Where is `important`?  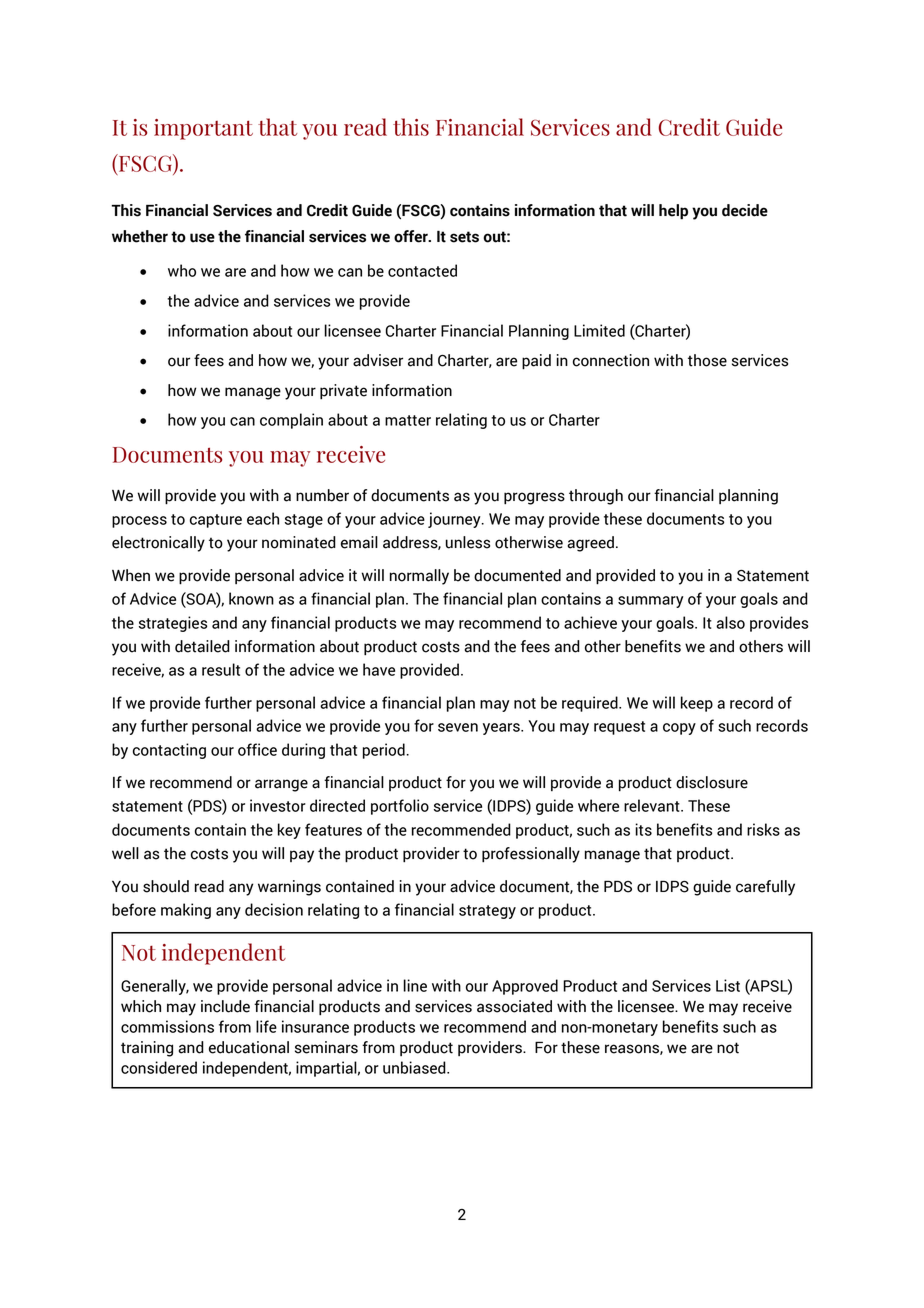 important is located at coordinates (203, 129).
